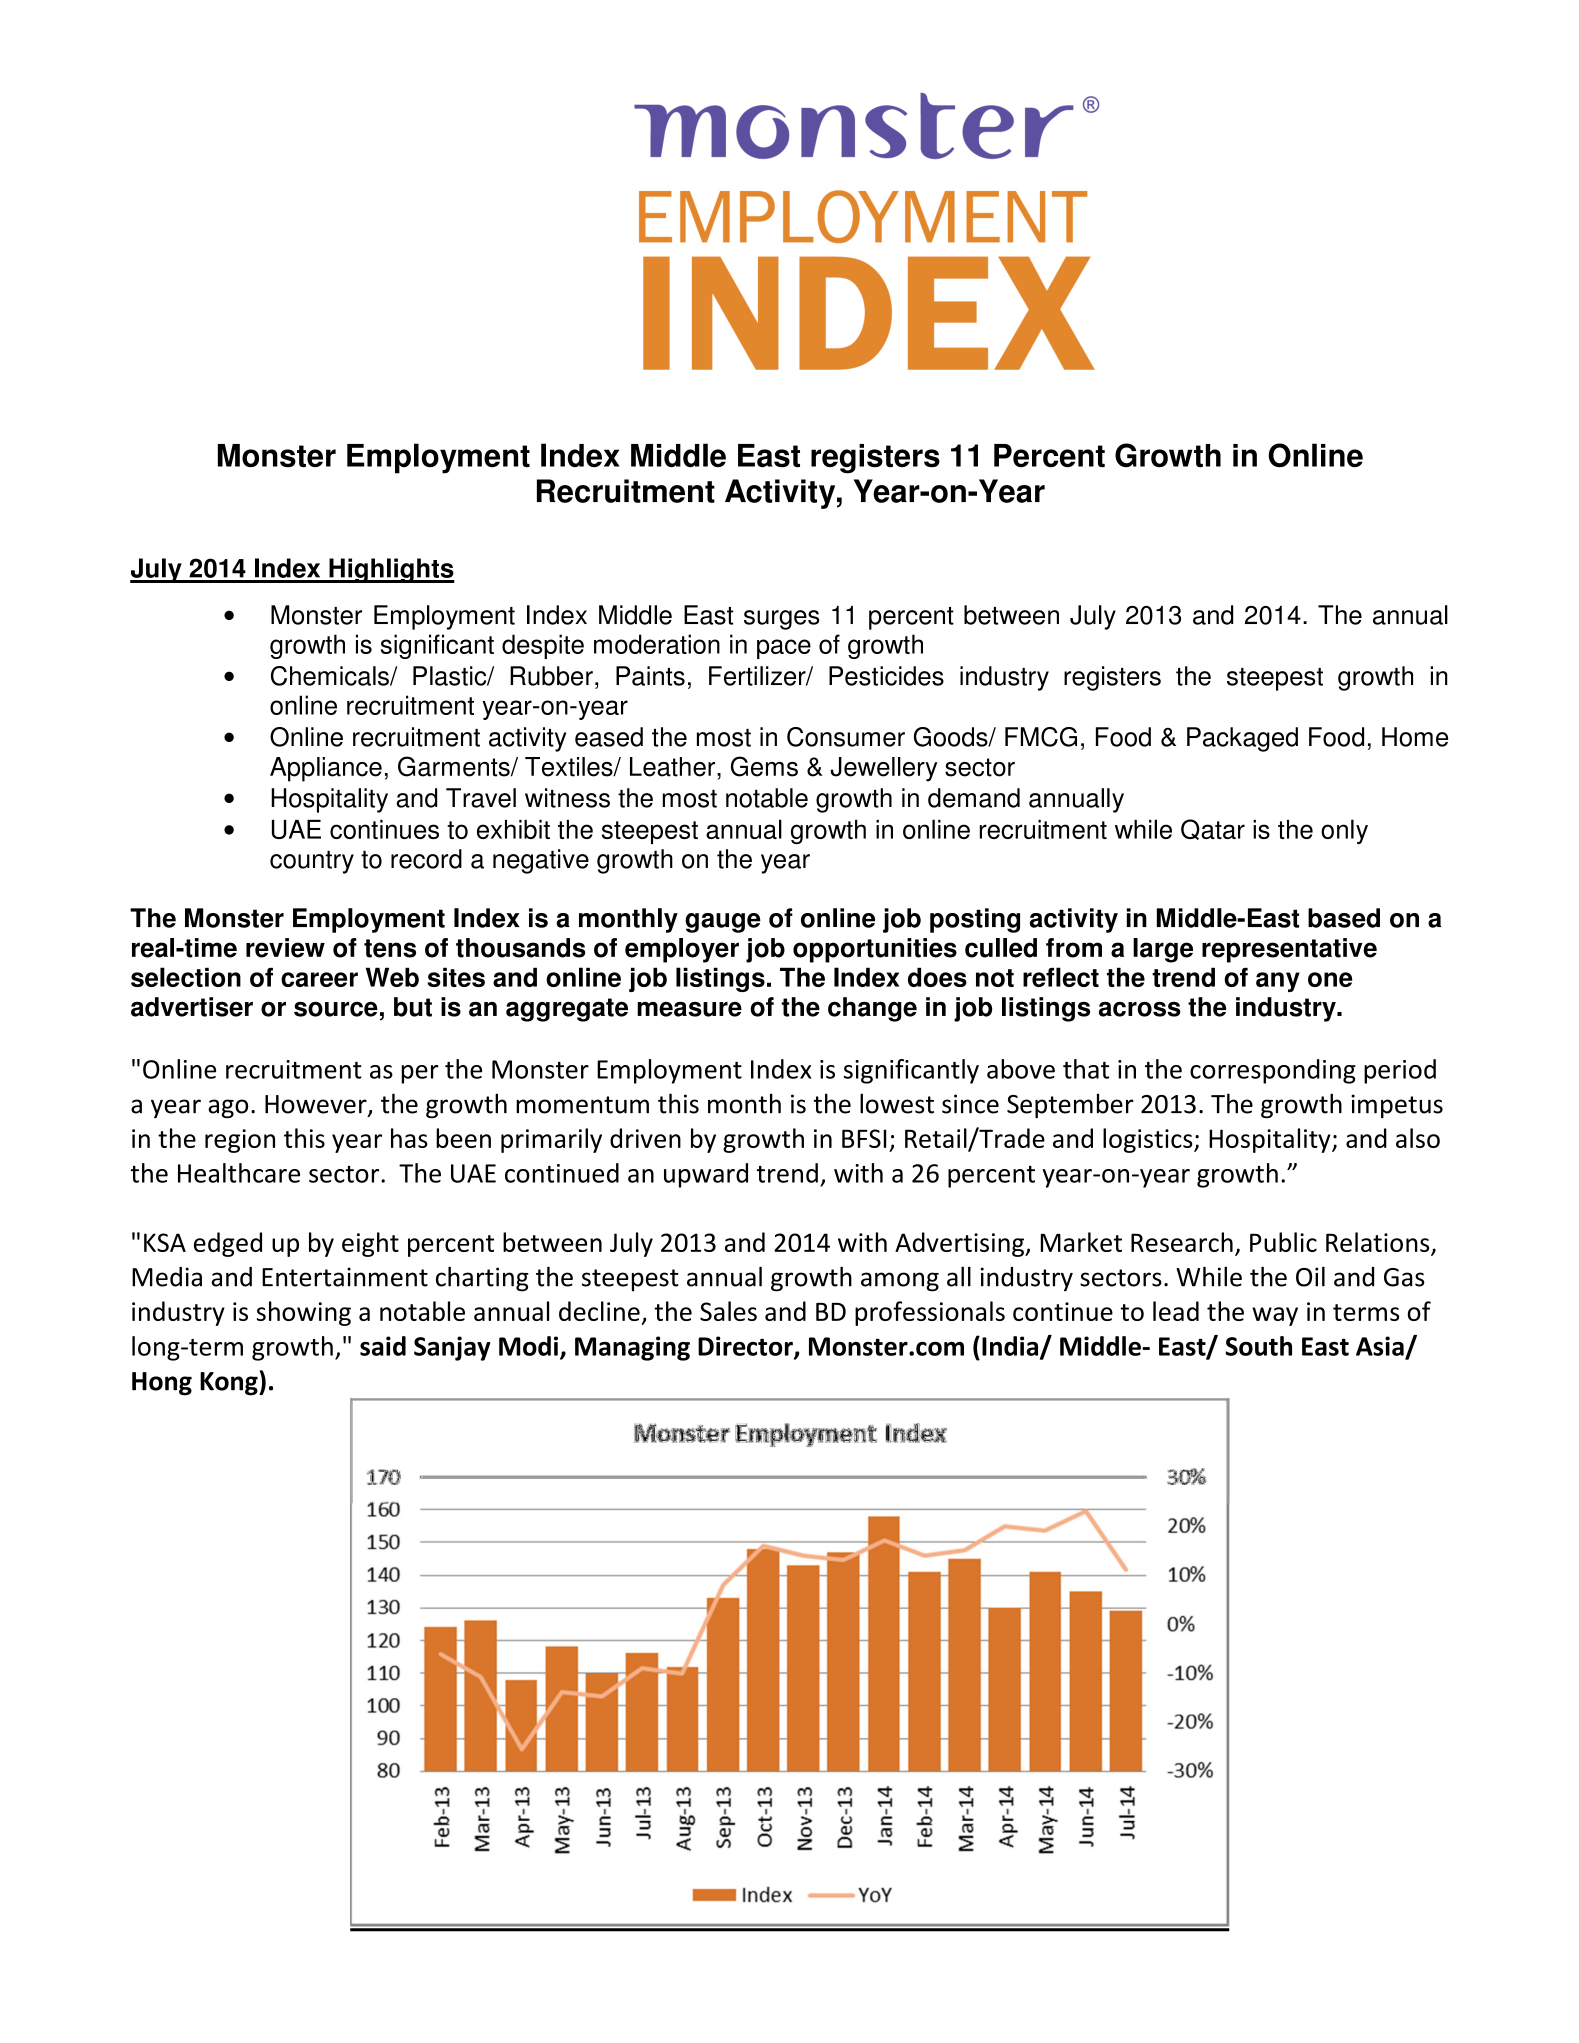 Image resolution: width=1579 pixels, height=2043 pixels. What do you see at coordinates (782, 620) in the page?
I see `surges` at bounding box center [782, 620].
